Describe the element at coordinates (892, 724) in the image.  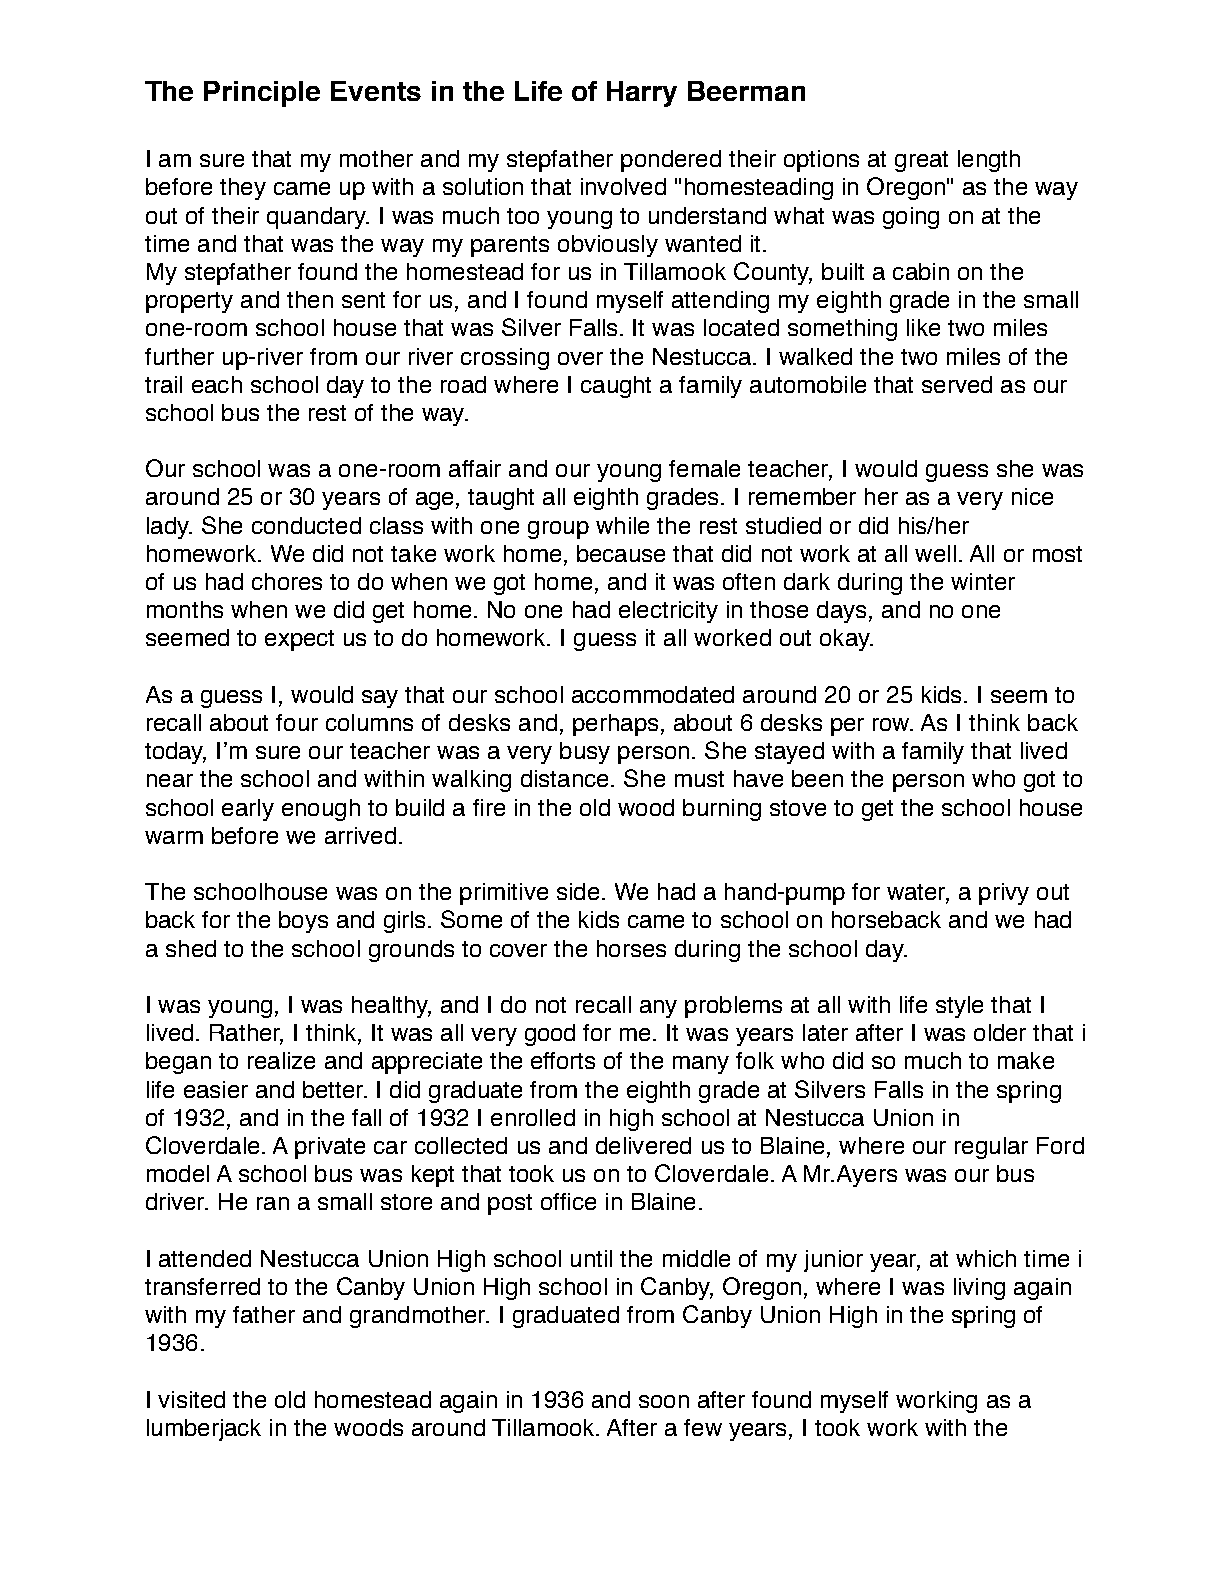
I see `row` at that location.
